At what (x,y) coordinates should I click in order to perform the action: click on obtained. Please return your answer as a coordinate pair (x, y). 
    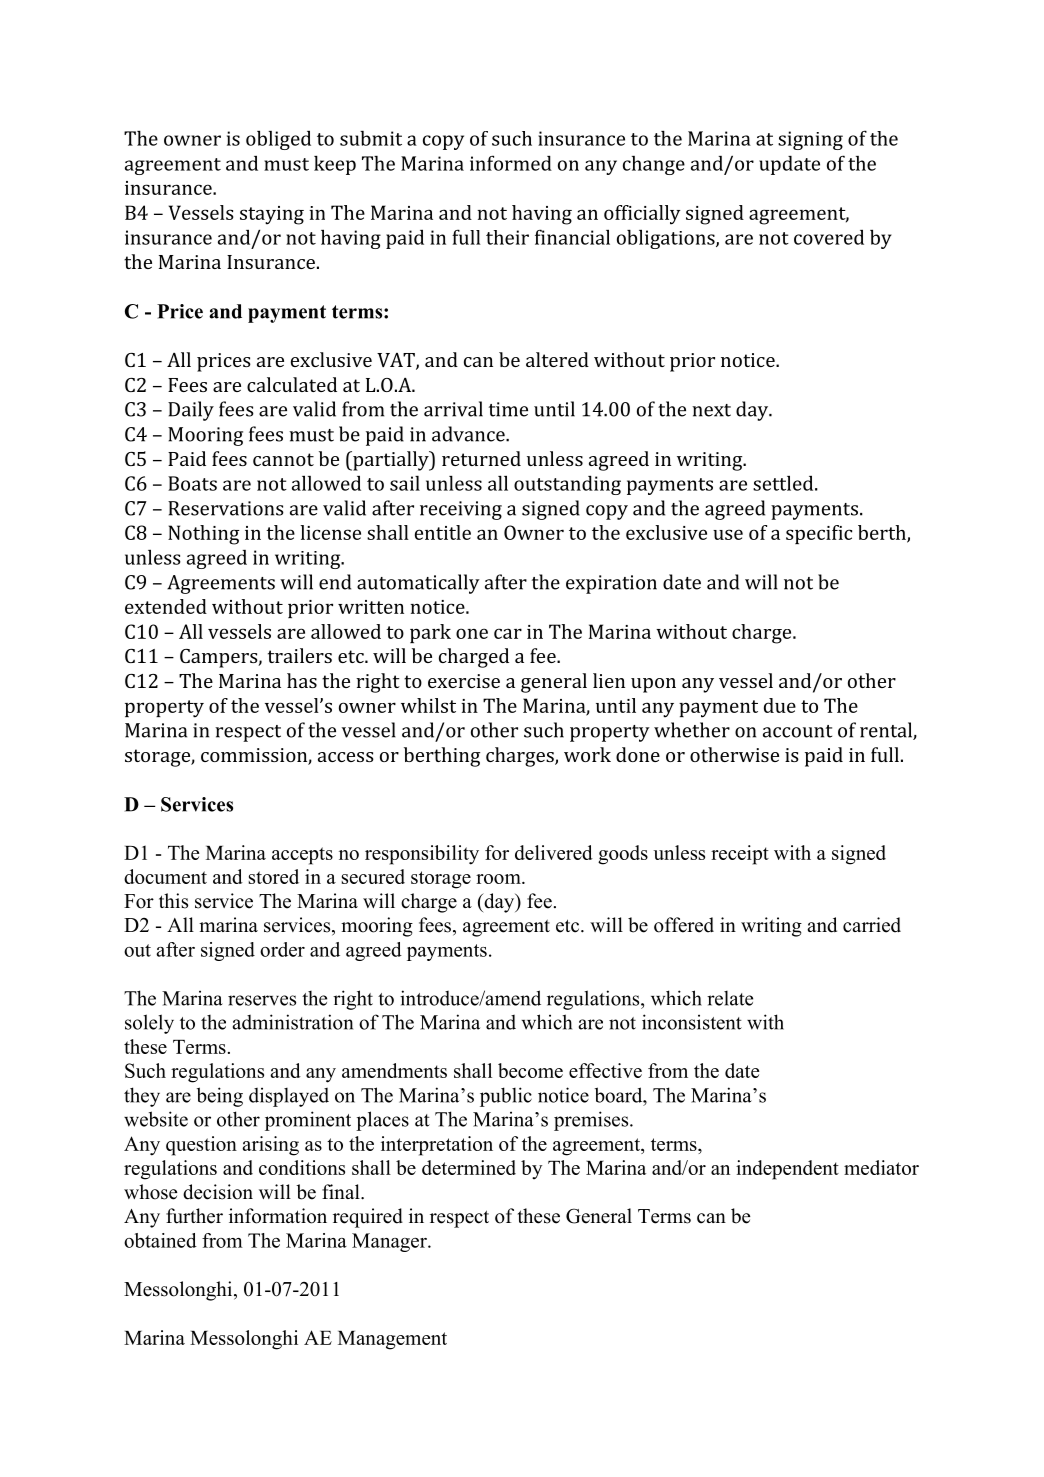
    Looking at the image, I should click on (160, 1240).
